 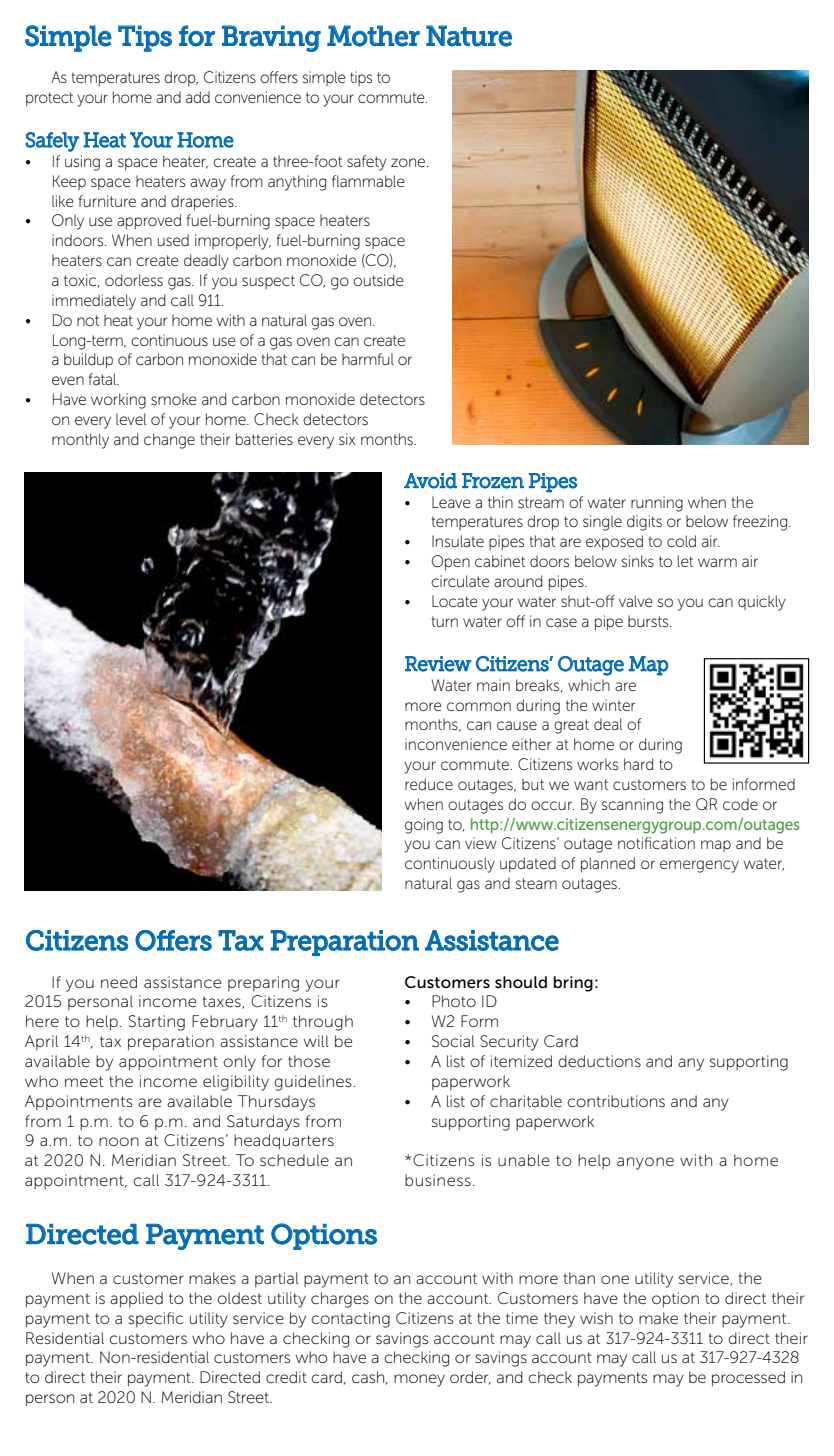 I want to click on working, so click(x=118, y=401).
